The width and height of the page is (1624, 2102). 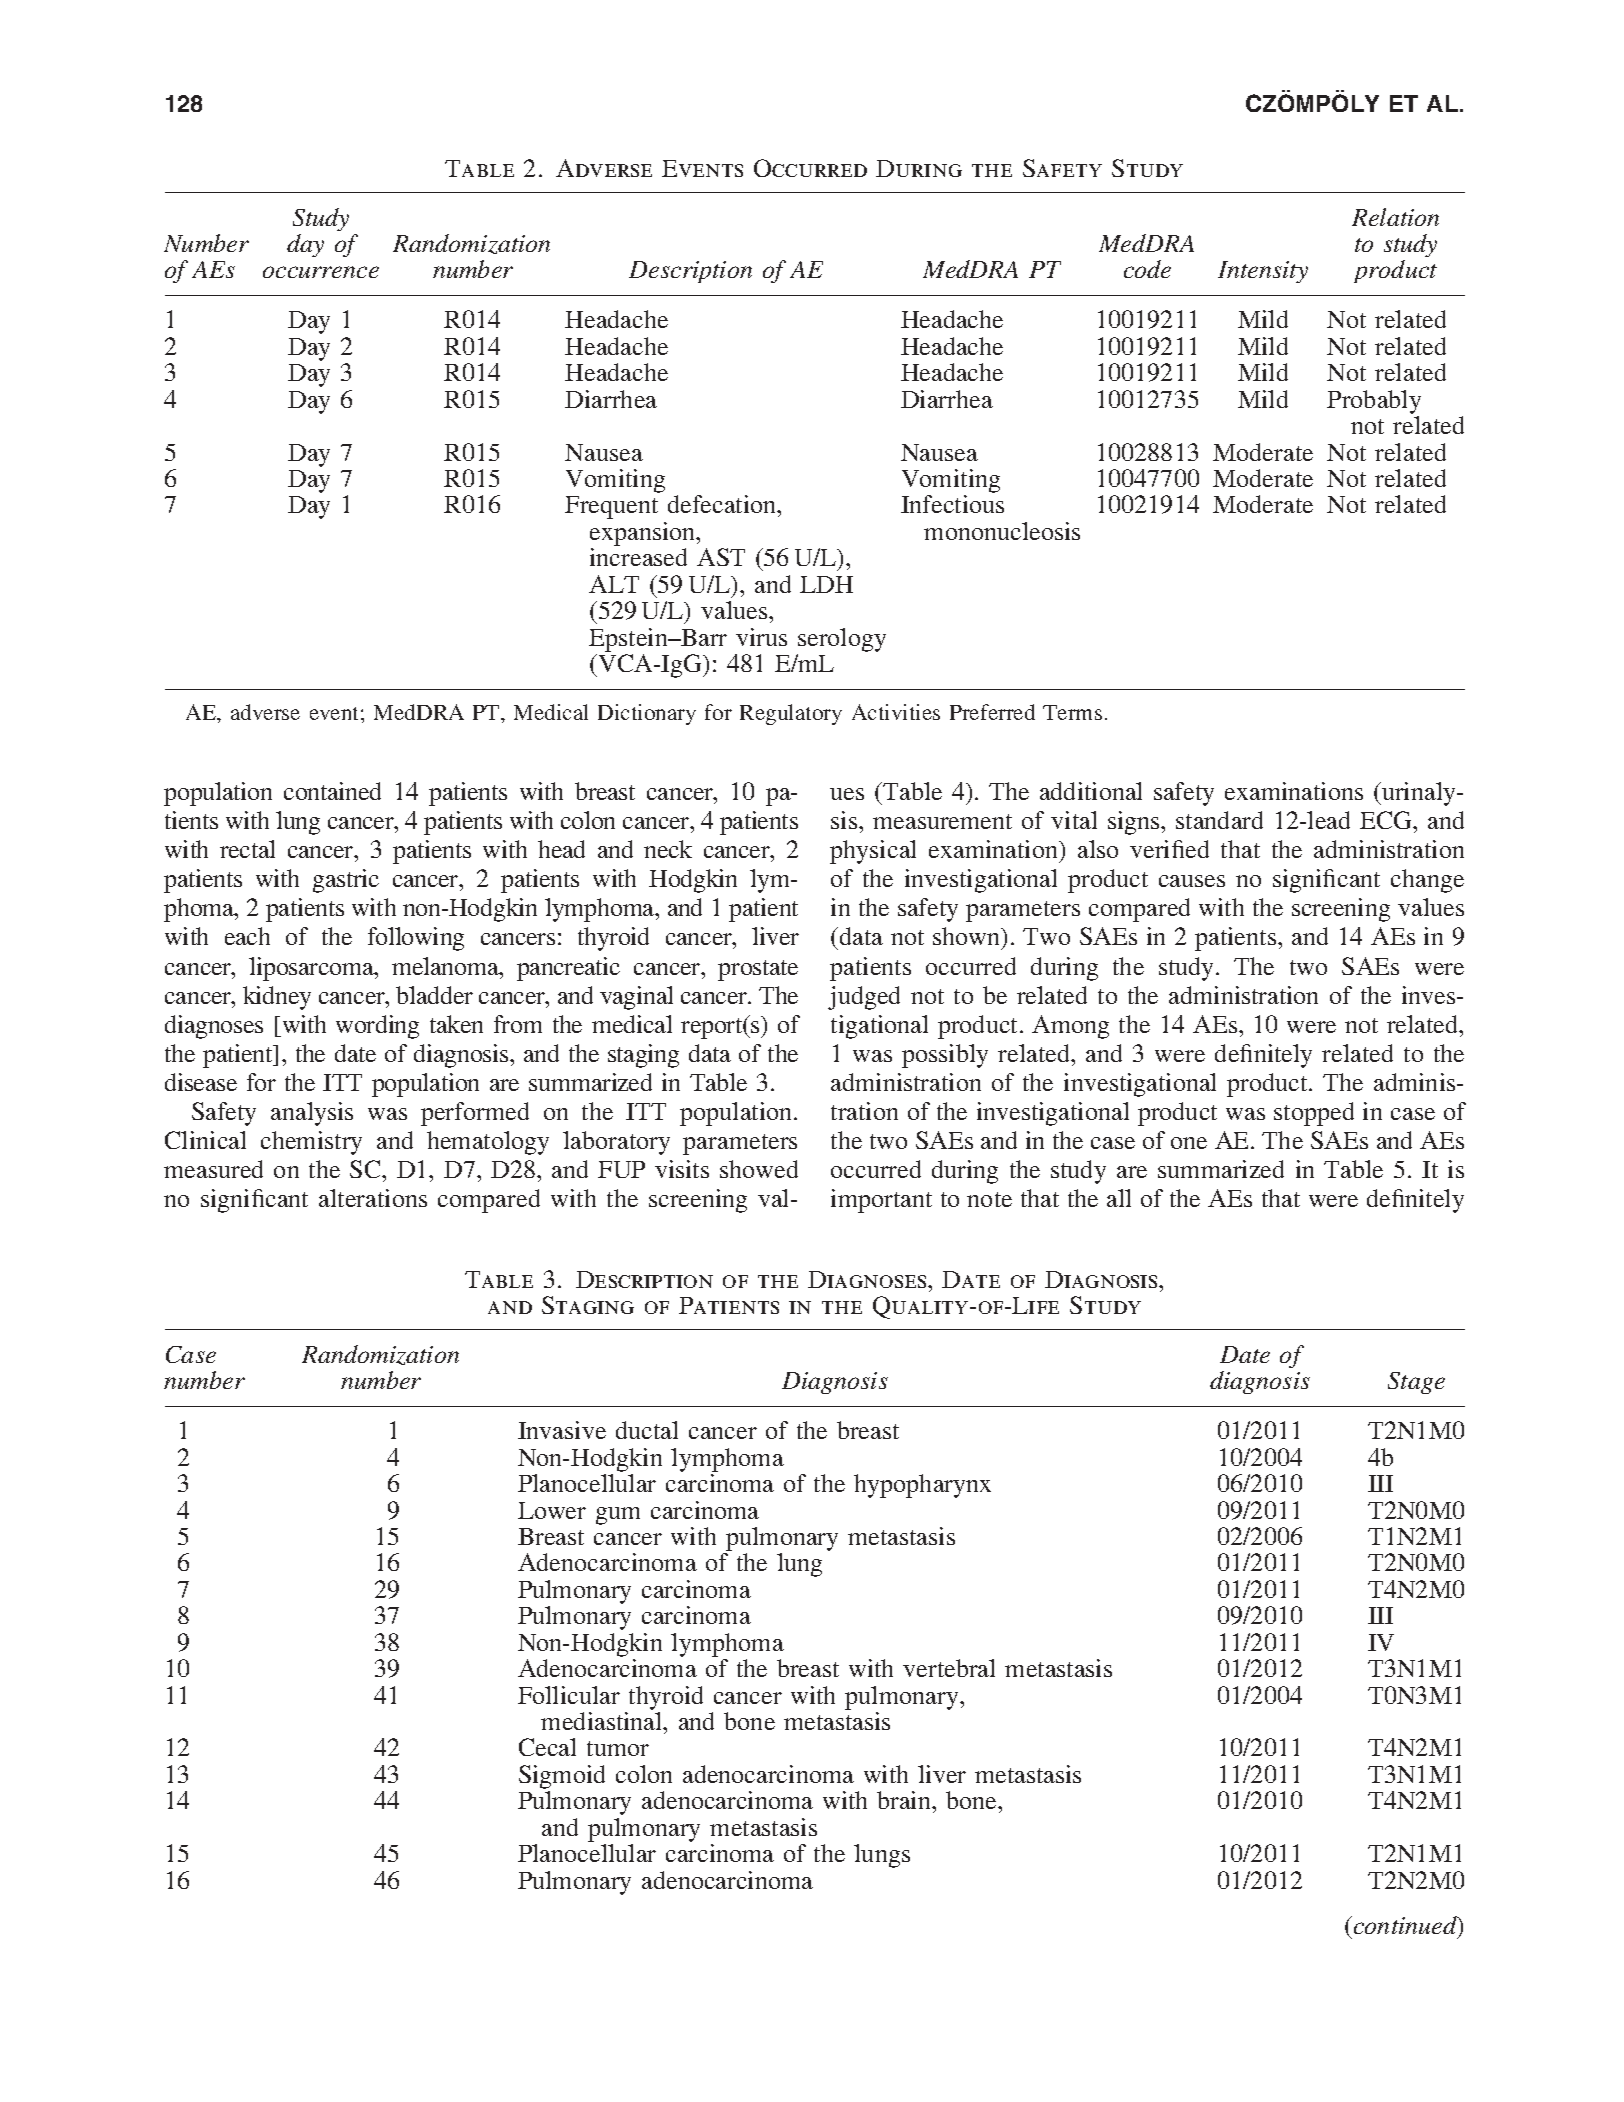 I want to click on stopped, so click(x=1314, y=1114).
